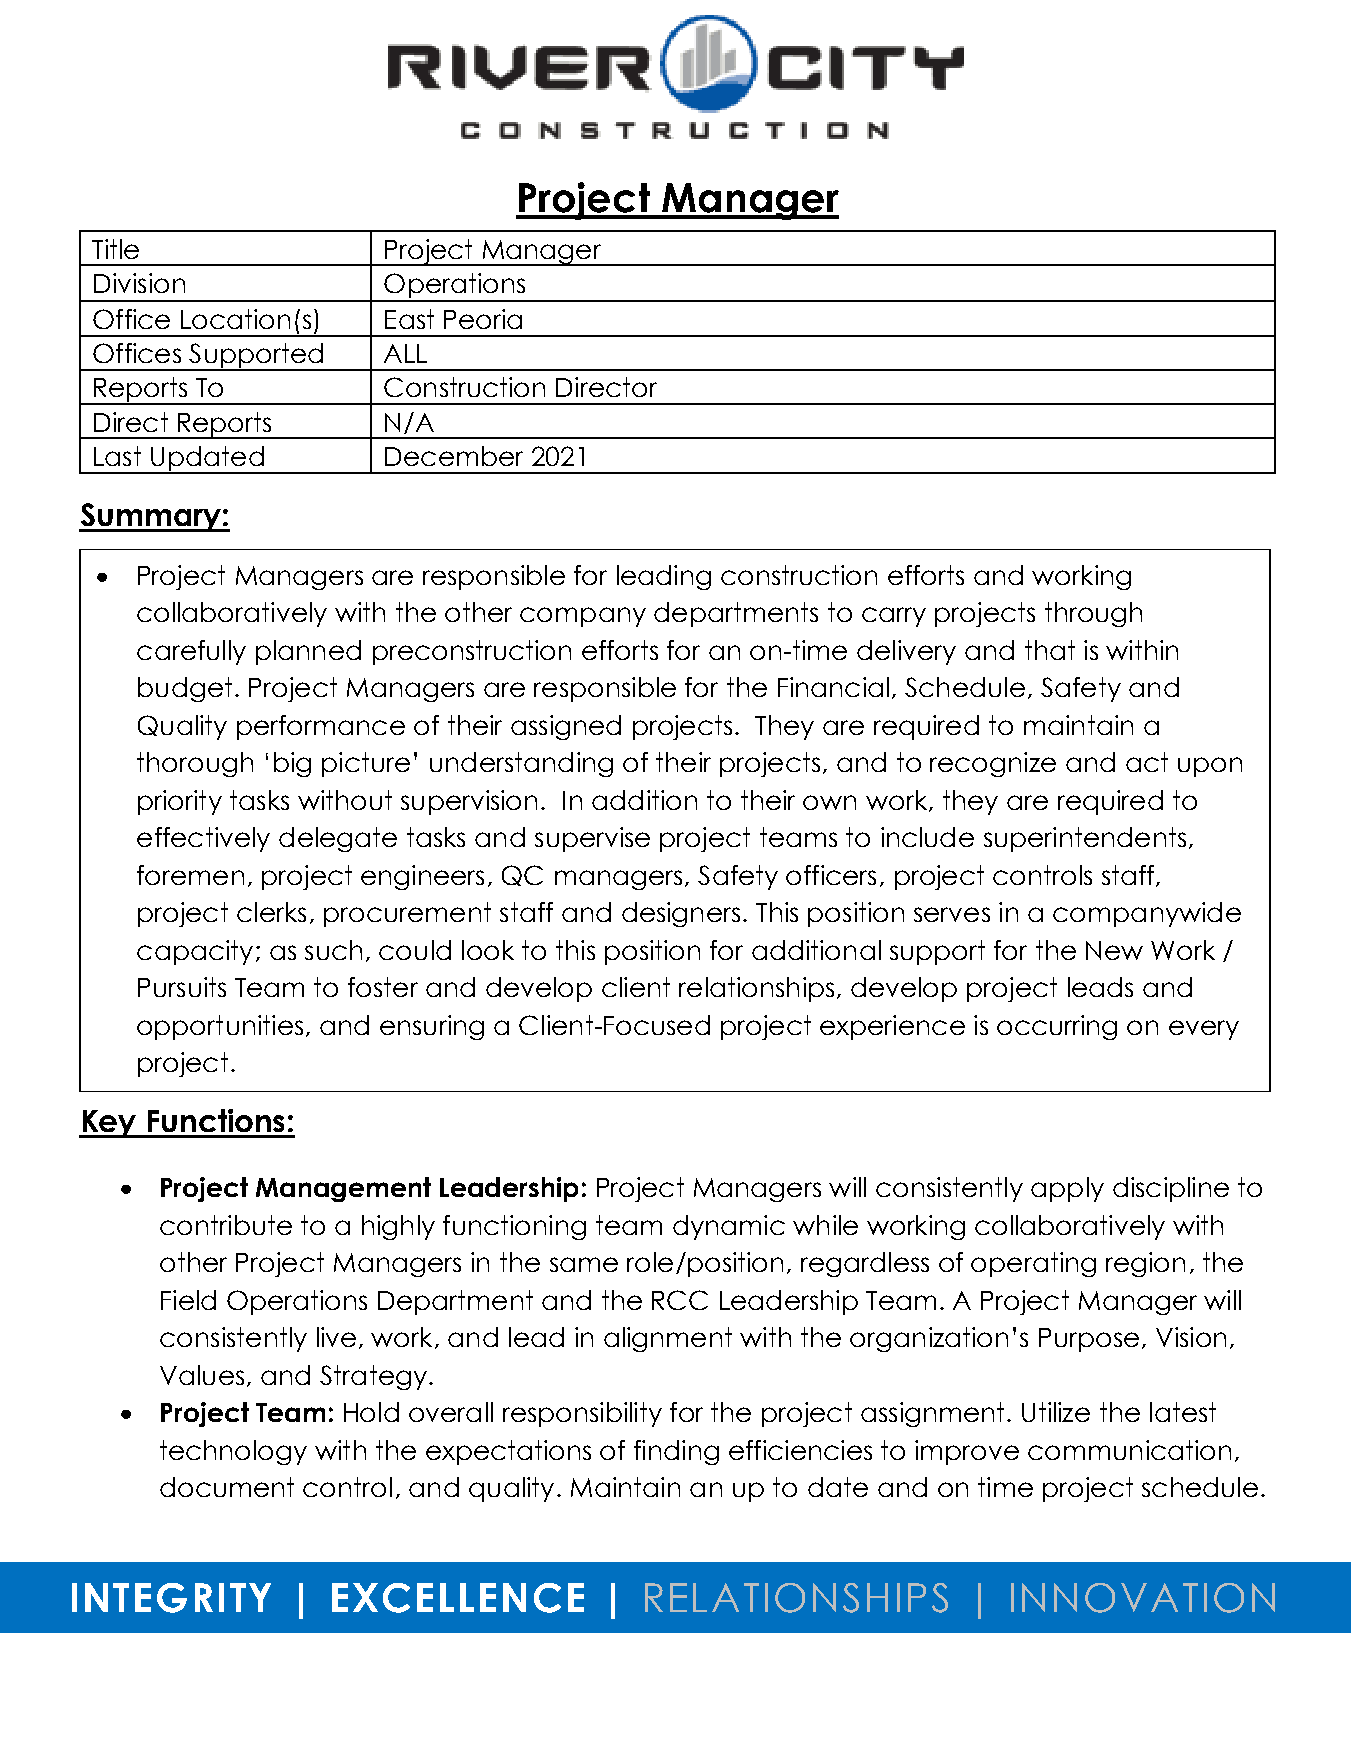 This document has width=1355, height=1754. I want to click on Title, so click(115, 249).
